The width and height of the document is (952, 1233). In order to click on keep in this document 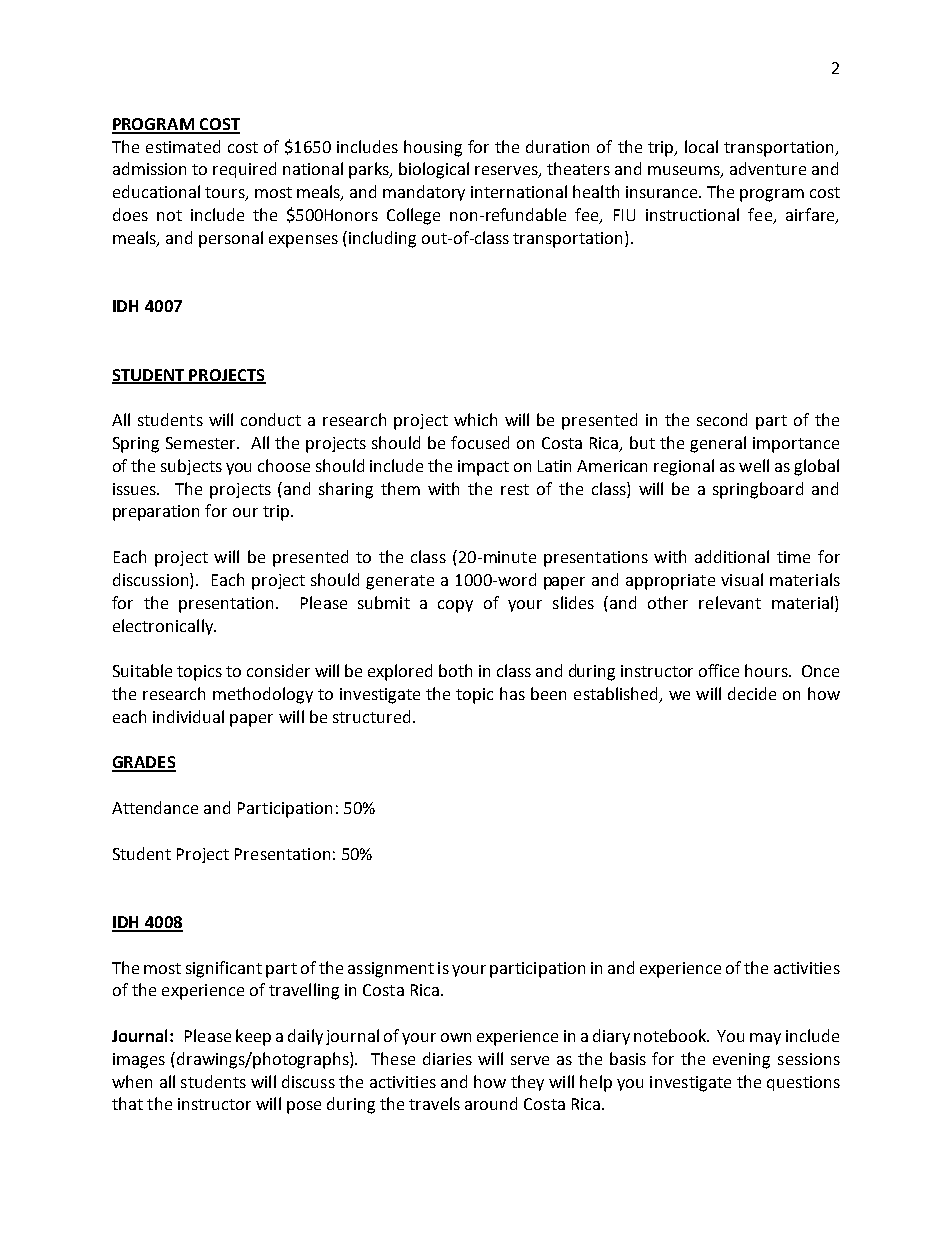, I will do `click(253, 1037)`.
